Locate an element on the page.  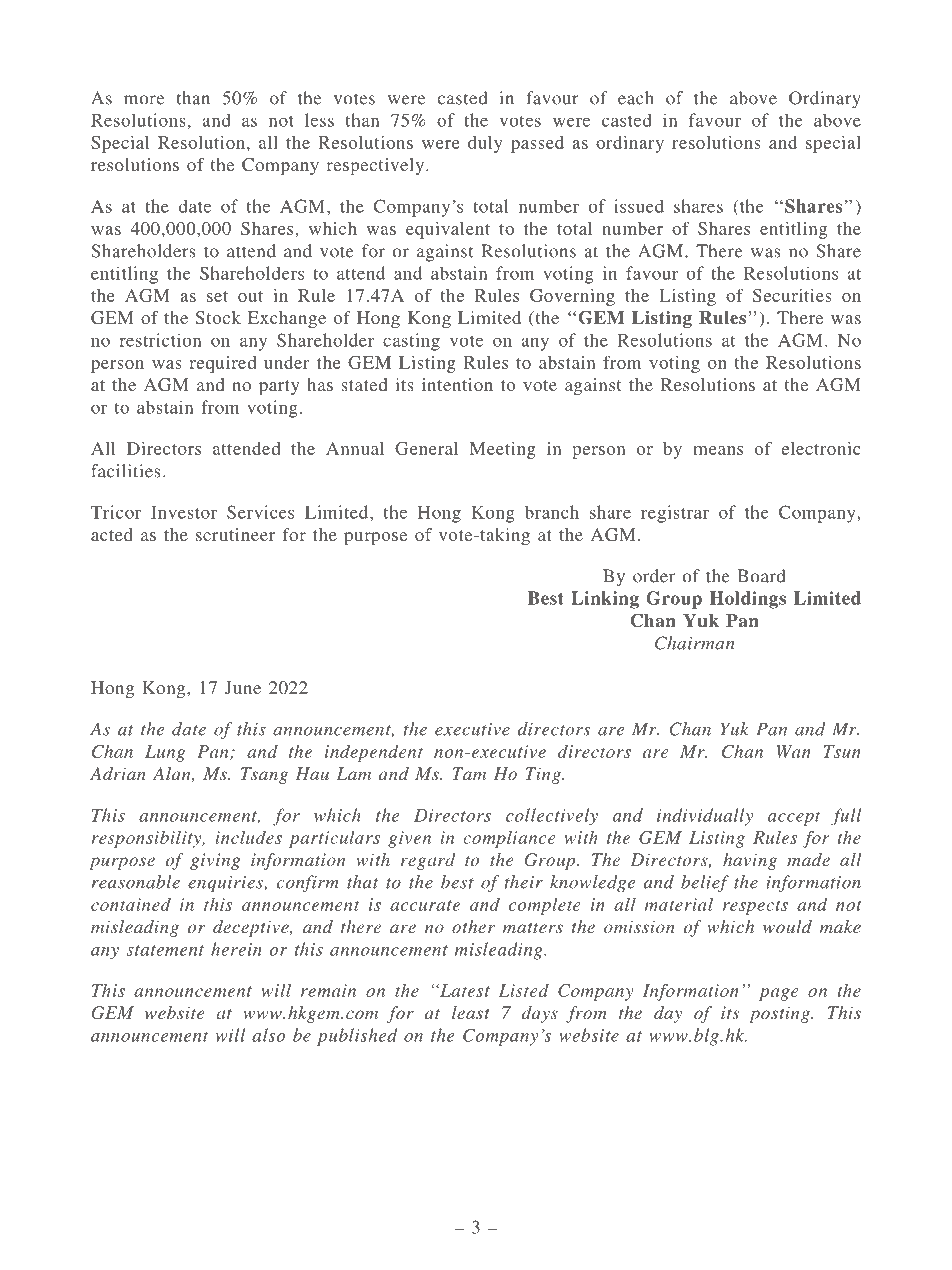
page is located at coordinates (779, 994).
